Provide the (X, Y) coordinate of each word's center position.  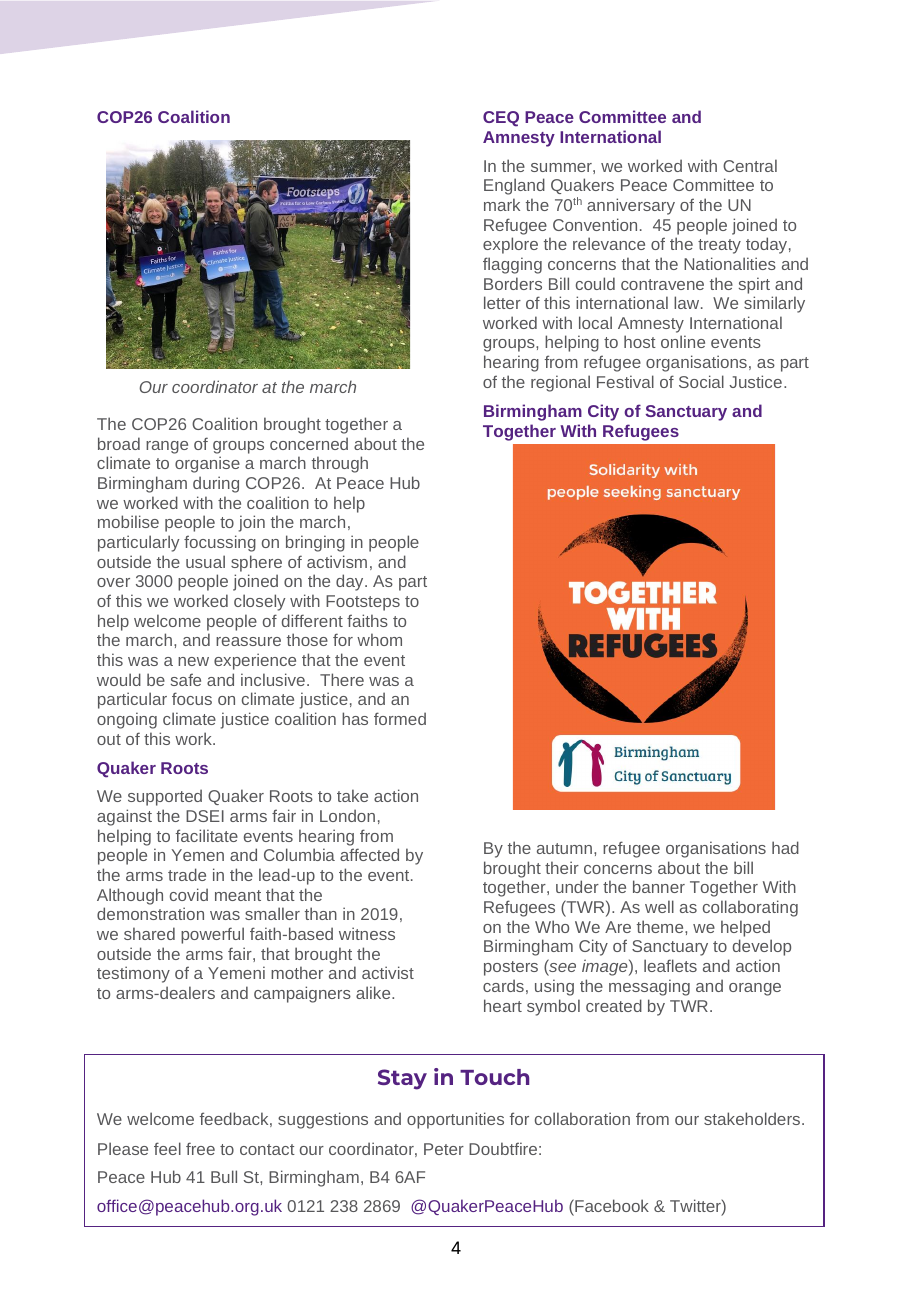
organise (207, 464)
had (785, 847)
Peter (444, 1149)
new (193, 661)
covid (189, 894)
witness (367, 933)
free (200, 1148)
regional (560, 383)
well (659, 906)
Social (701, 381)
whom (379, 639)
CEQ (501, 119)
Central (750, 165)
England (514, 186)
